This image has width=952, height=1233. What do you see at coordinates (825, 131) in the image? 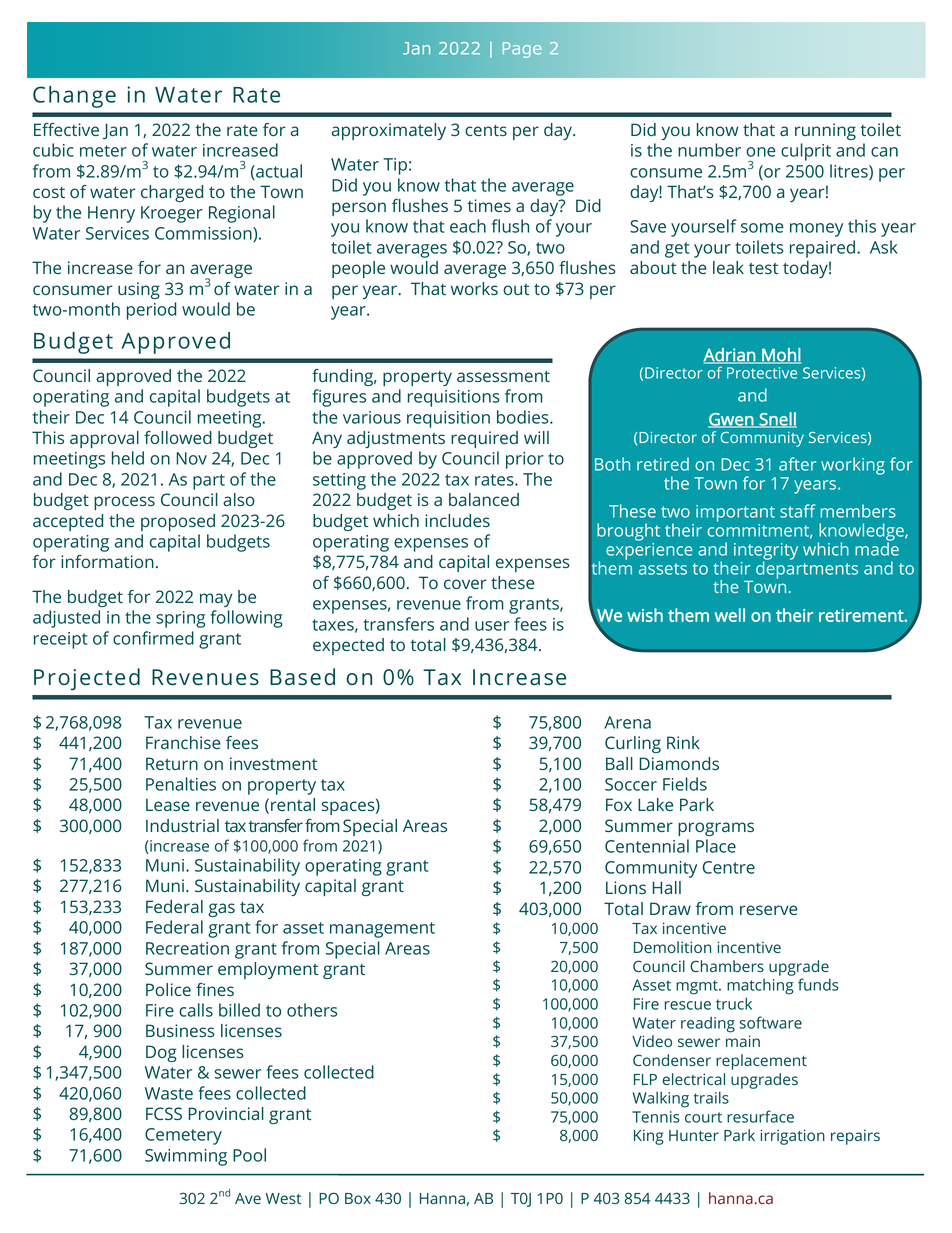
I see `running` at bounding box center [825, 131].
